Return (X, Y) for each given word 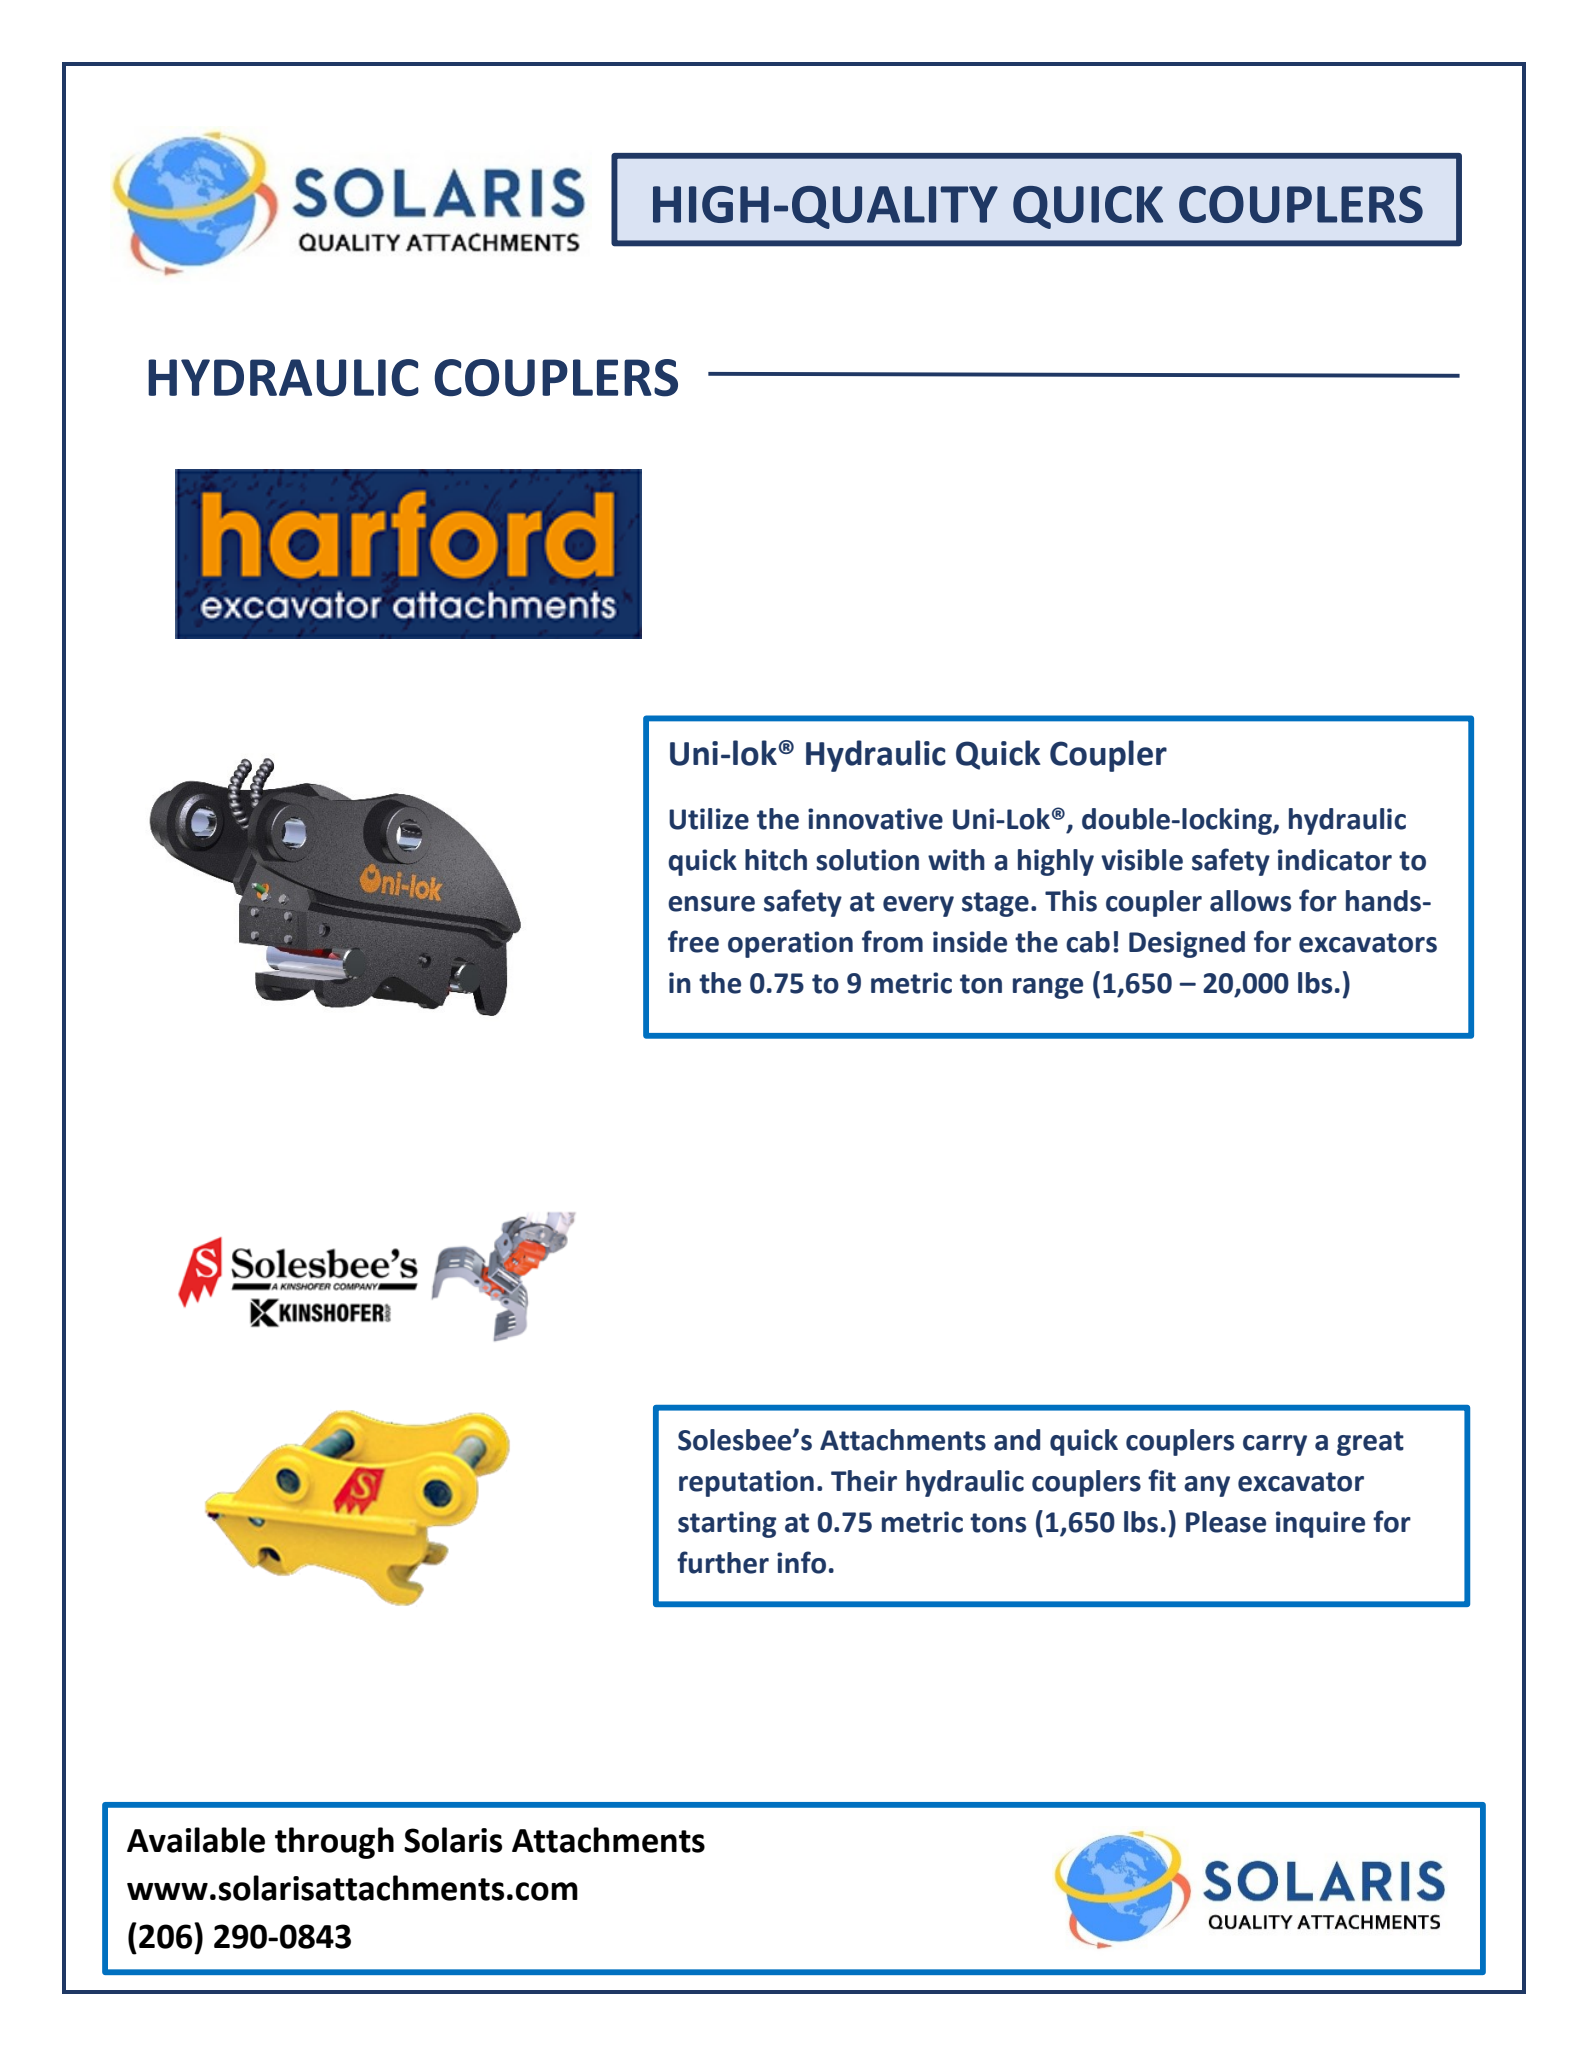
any (1207, 1486)
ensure (711, 904)
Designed (1187, 944)
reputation (746, 1483)
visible (1142, 860)
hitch (776, 860)
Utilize (709, 819)
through (334, 1843)
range (1048, 988)
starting (727, 1524)
